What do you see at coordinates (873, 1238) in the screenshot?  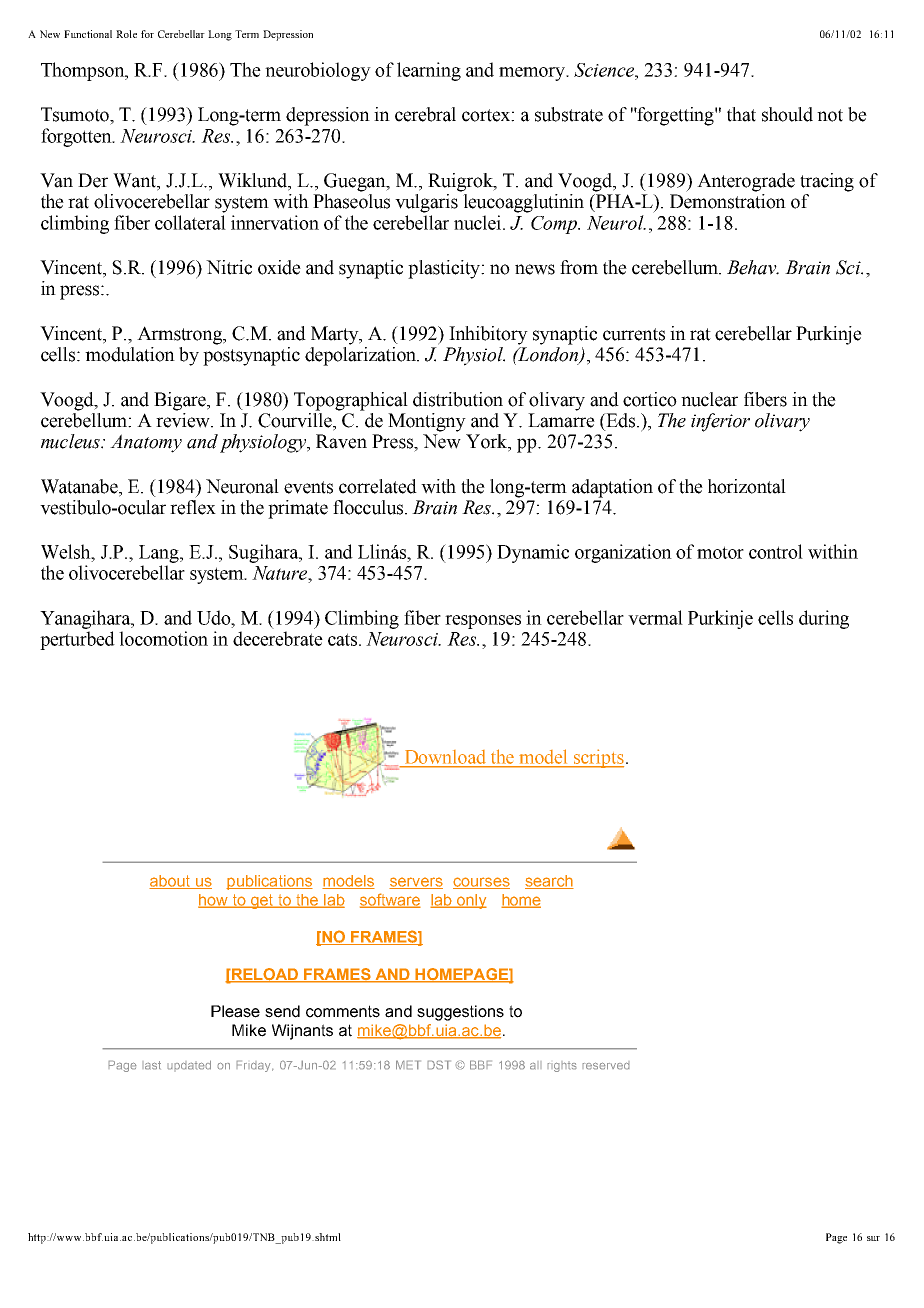 I see `sur` at bounding box center [873, 1238].
